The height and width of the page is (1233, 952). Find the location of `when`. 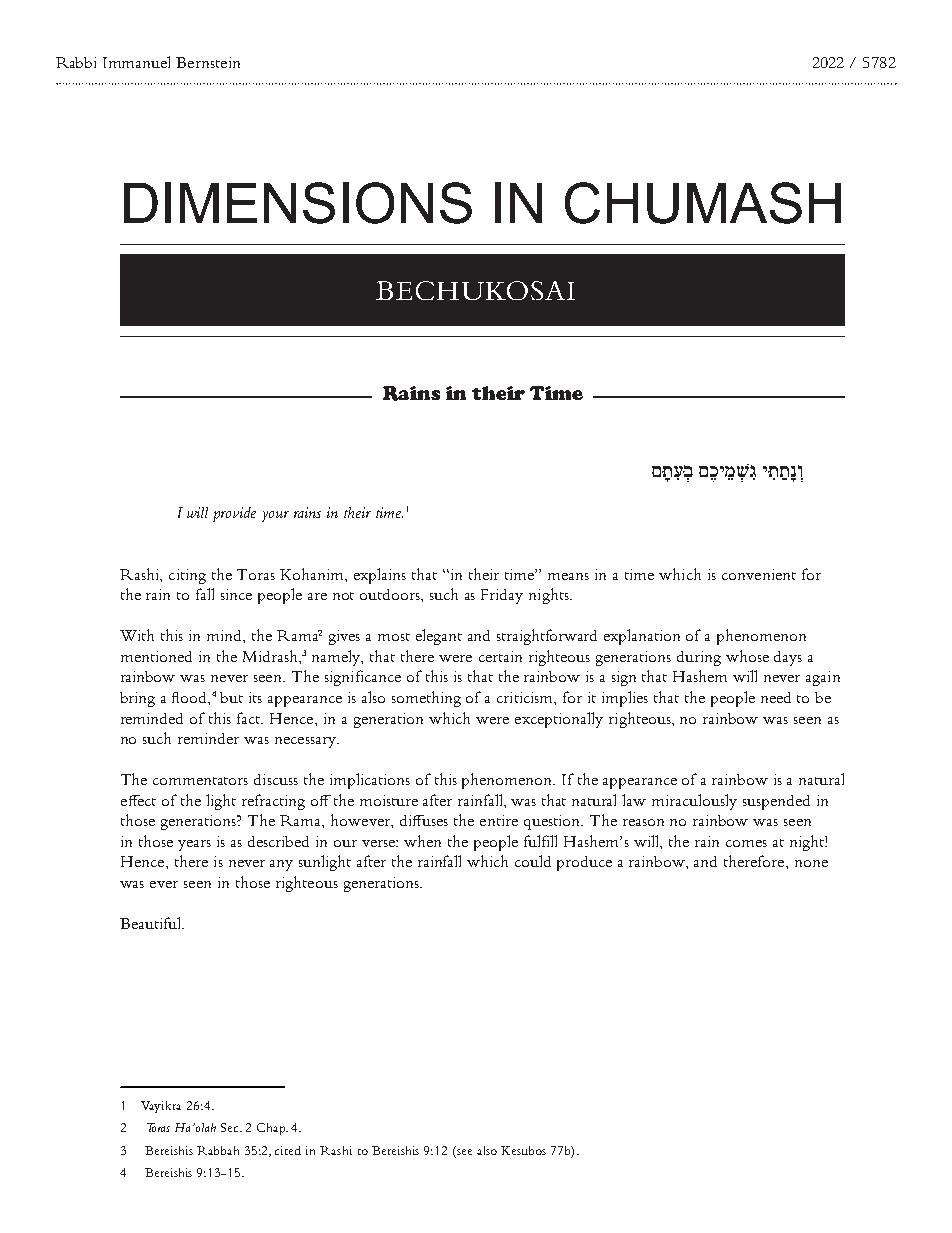

when is located at coordinates (422, 841).
